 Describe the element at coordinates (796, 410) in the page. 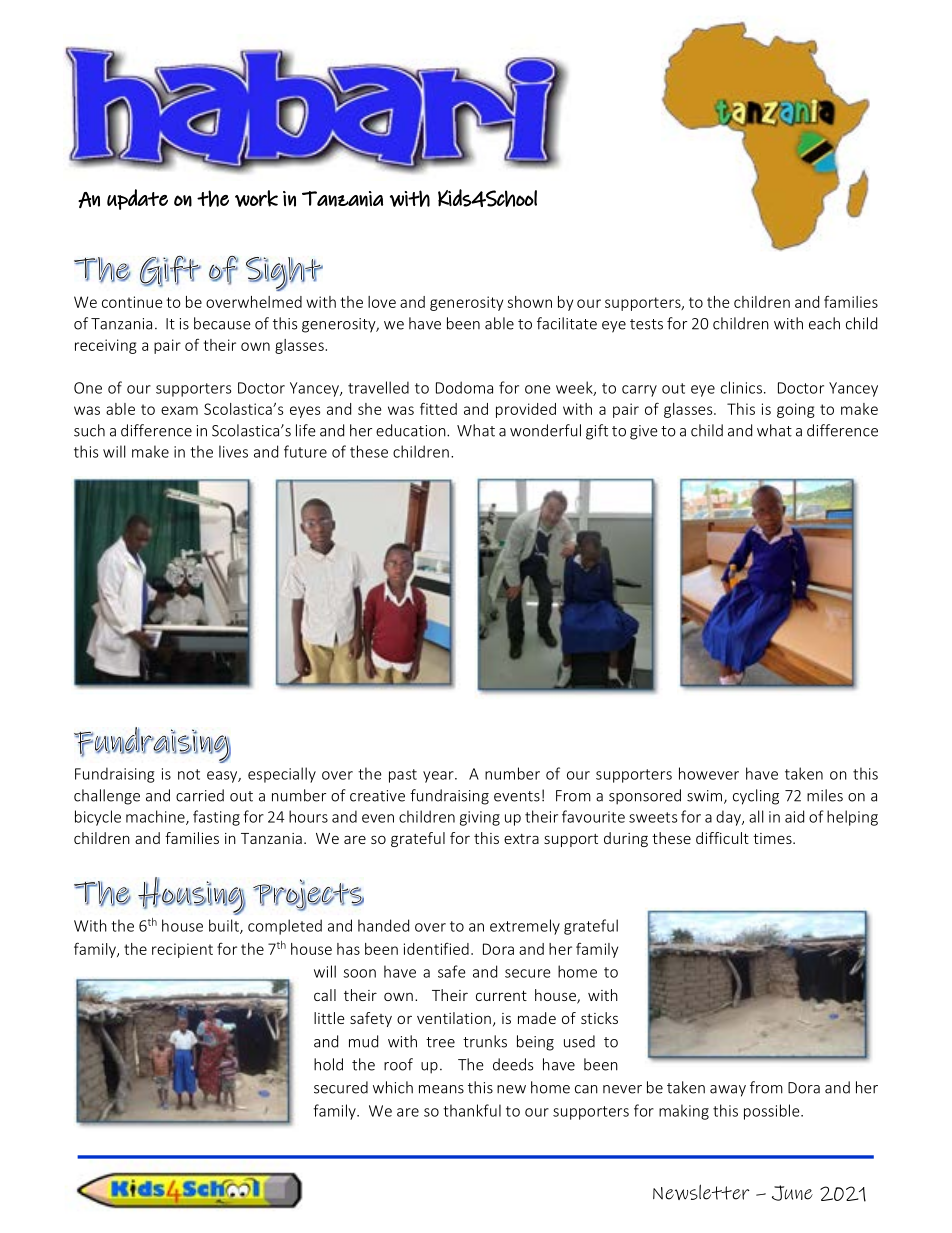

I see `going` at that location.
